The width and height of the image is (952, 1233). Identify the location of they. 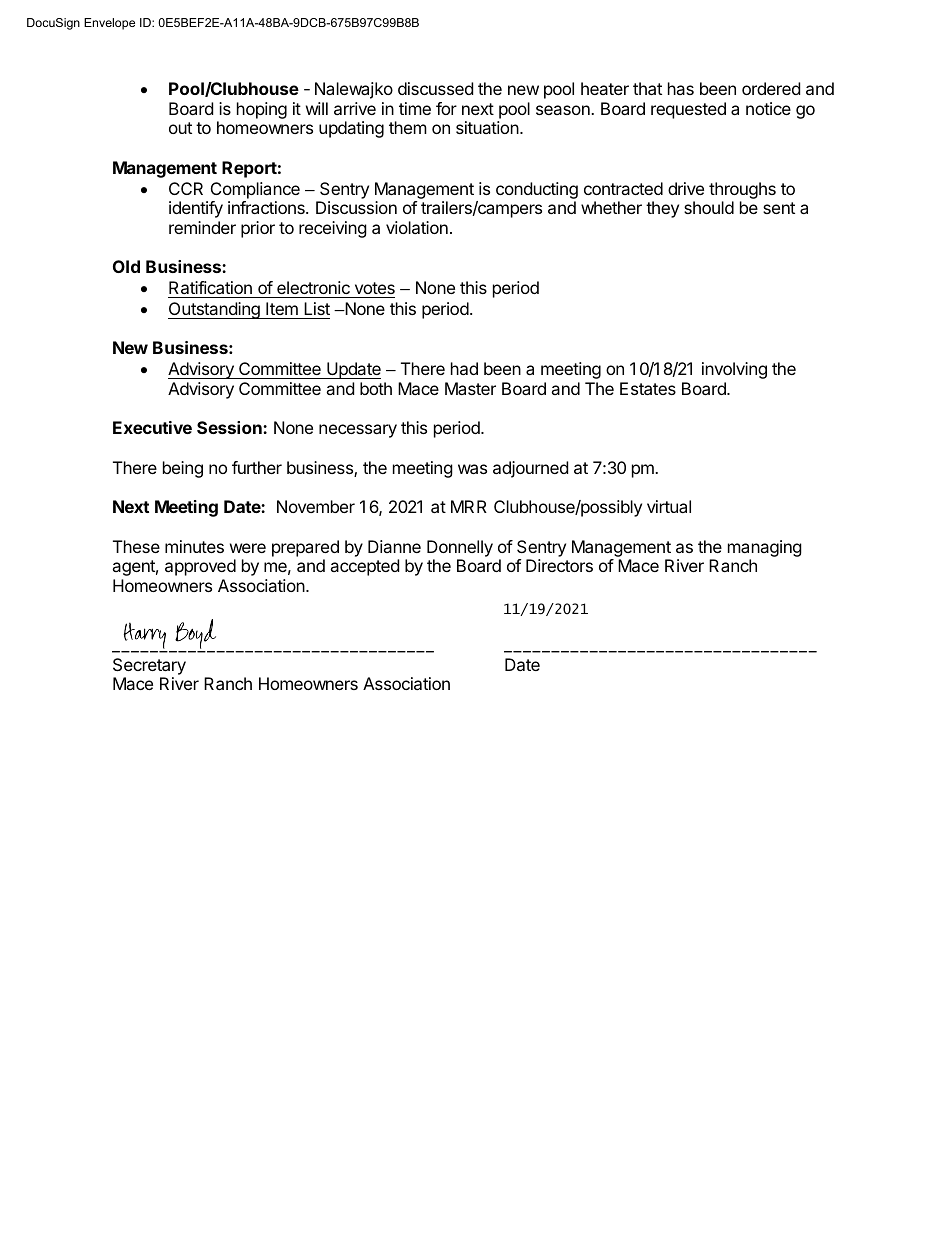
(662, 209).
